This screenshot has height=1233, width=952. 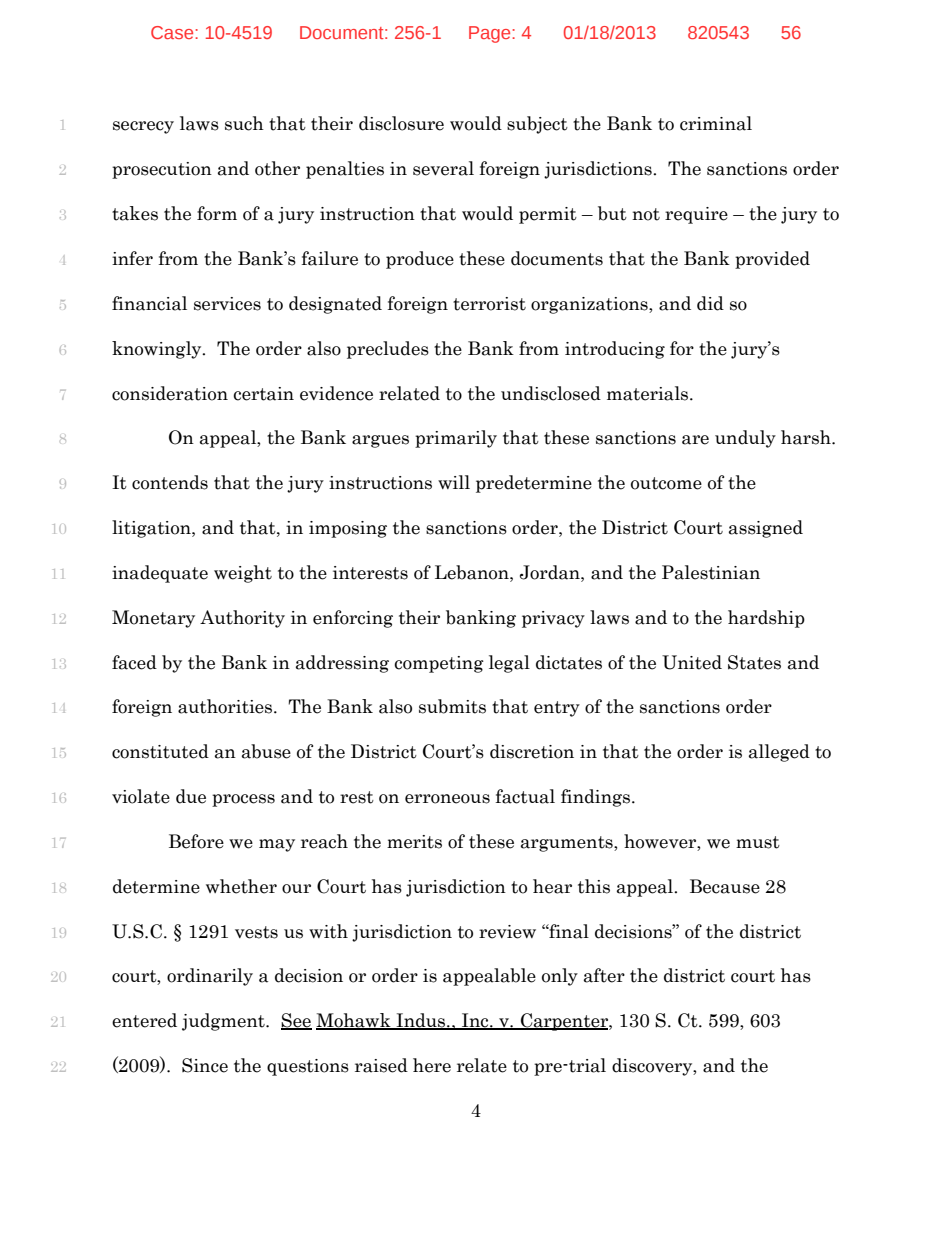 I want to click on Page, so click(x=491, y=34).
